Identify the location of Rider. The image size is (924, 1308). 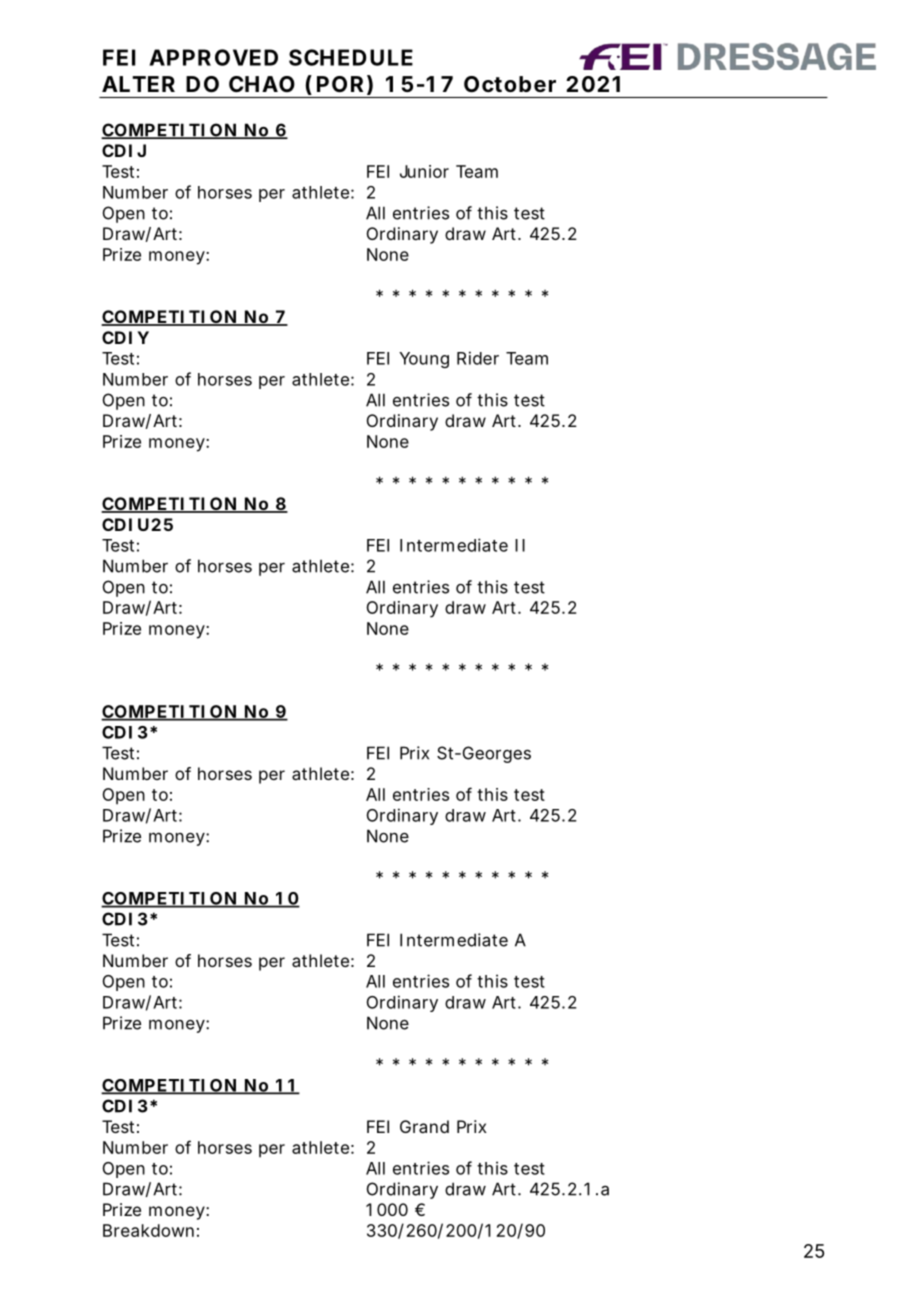
(478, 358).
